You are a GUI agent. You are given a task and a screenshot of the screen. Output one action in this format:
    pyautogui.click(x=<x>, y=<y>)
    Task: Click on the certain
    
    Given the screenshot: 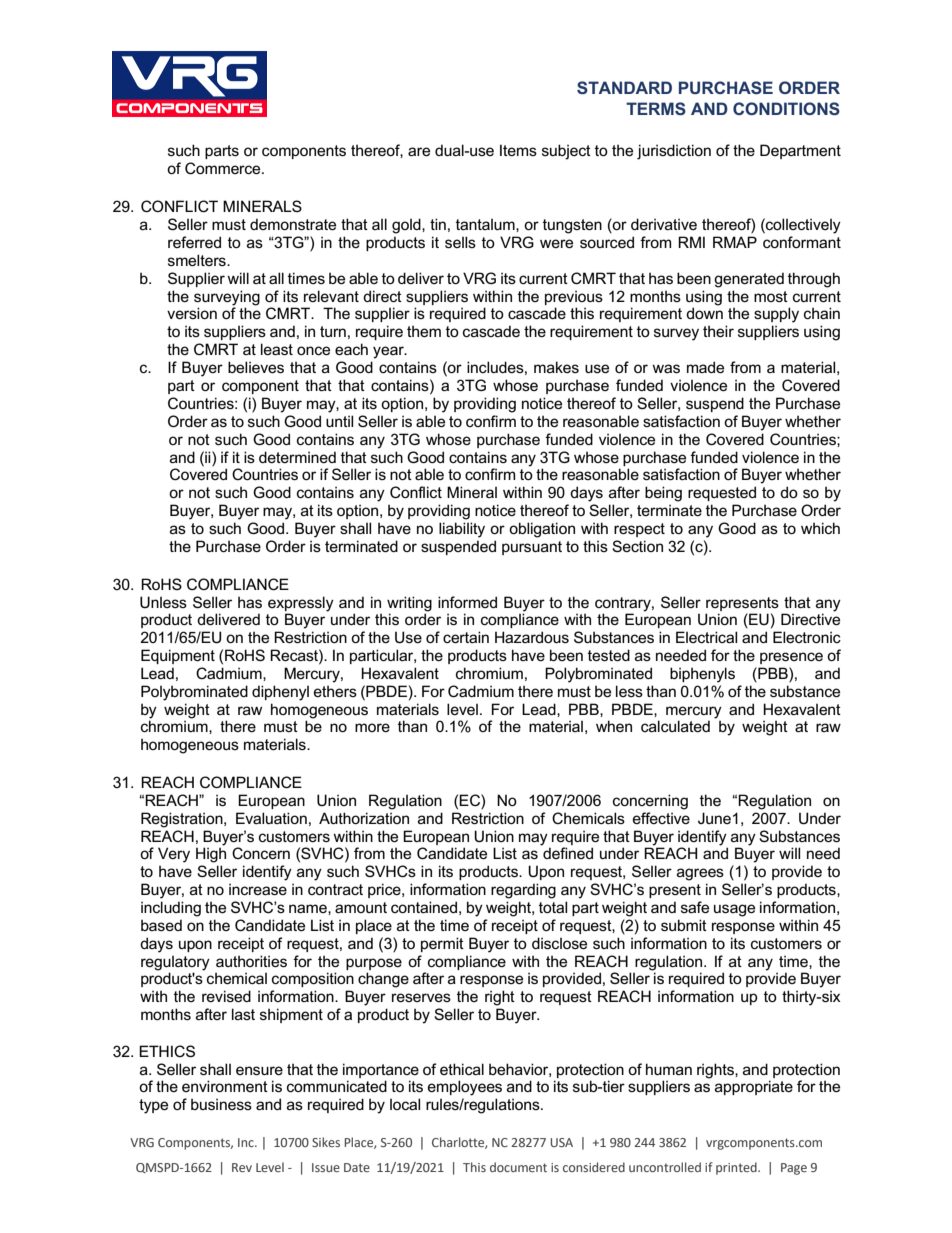 What is the action you would take?
    pyautogui.click(x=466, y=637)
